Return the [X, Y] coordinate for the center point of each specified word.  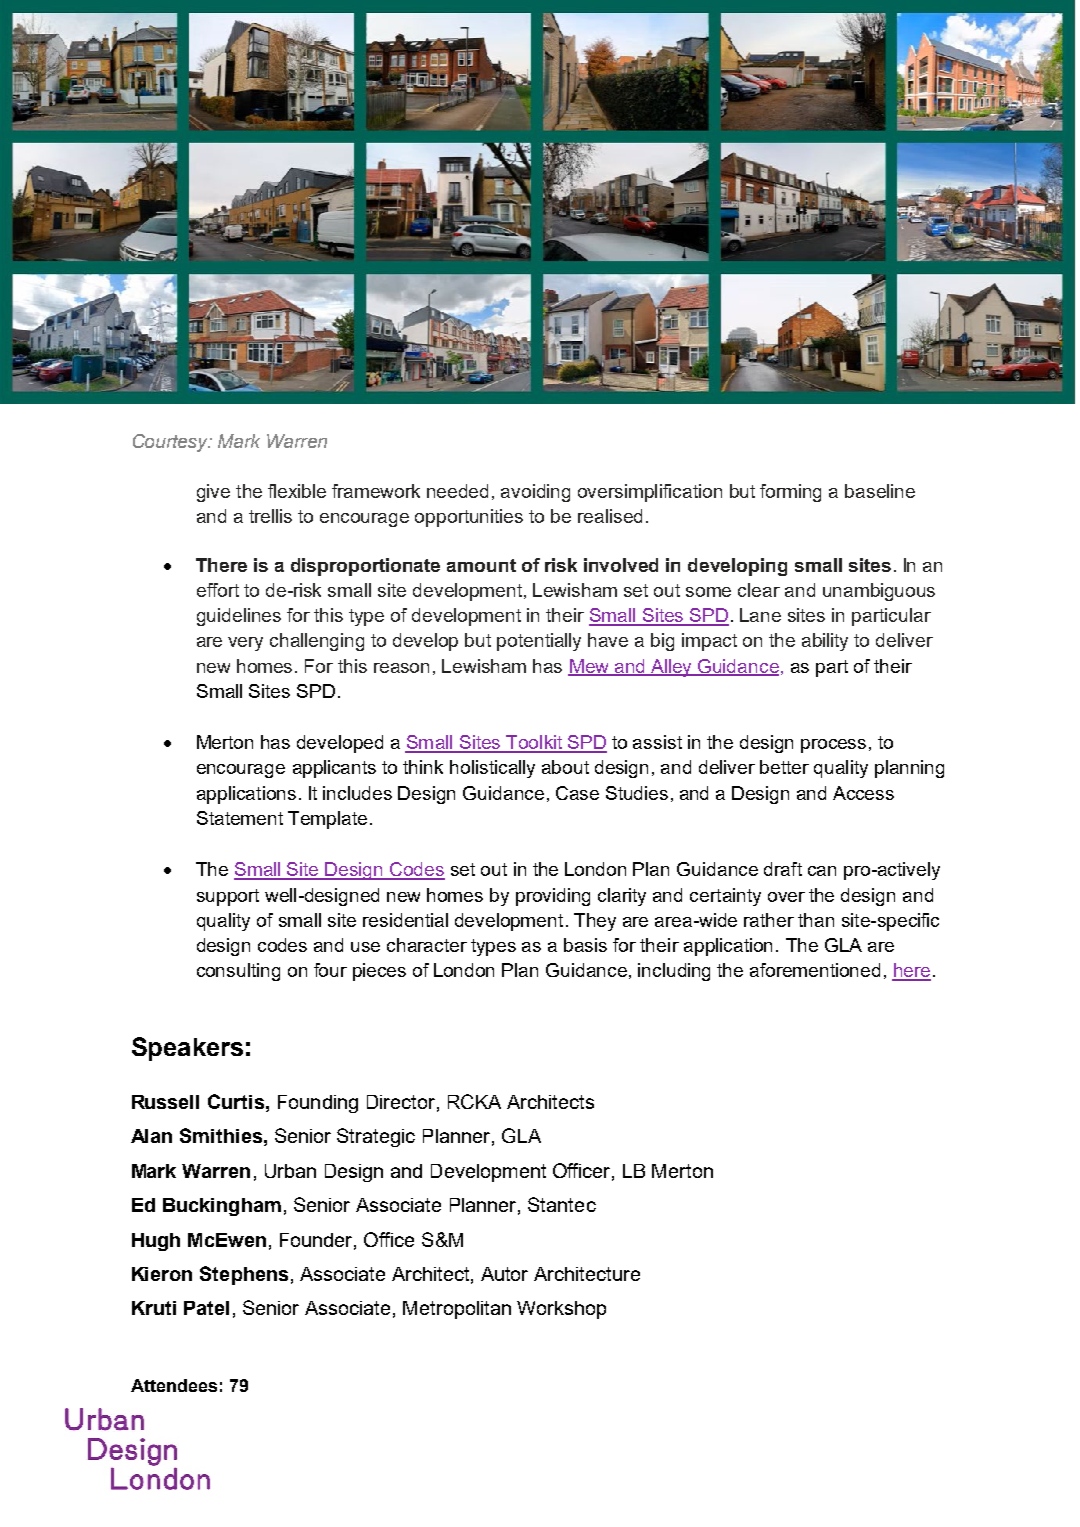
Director [401, 1102]
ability [825, 642]
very [245, 644]
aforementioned [815, 970]
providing [553, 897]
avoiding [535, 493]
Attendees [174, 1385]
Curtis [236, 1101]
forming [790, 493]
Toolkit [534, 743]
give [213, 493]
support [228, 897]
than [816, 920]
